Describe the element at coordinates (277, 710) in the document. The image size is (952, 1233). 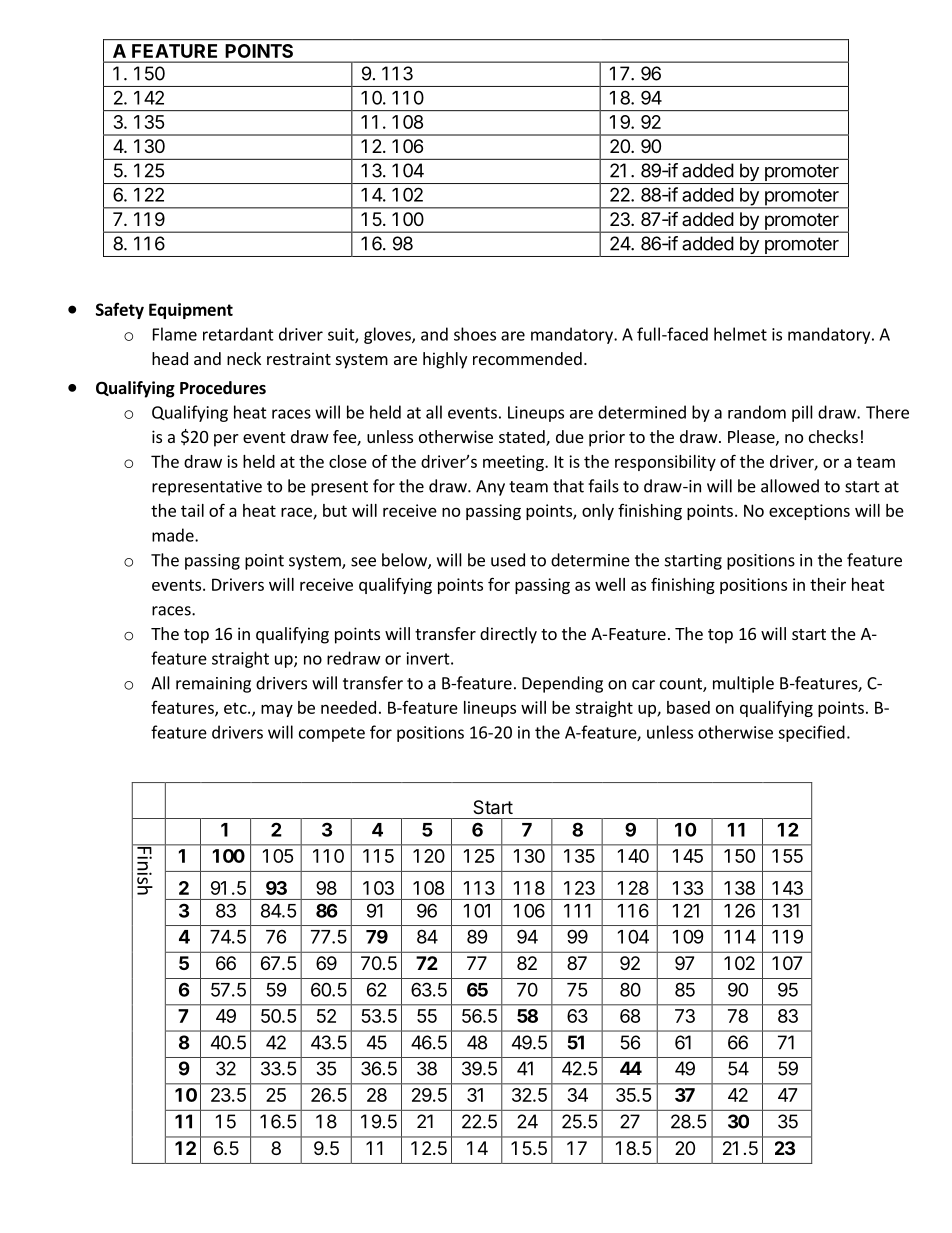
I see `may` at that location.
